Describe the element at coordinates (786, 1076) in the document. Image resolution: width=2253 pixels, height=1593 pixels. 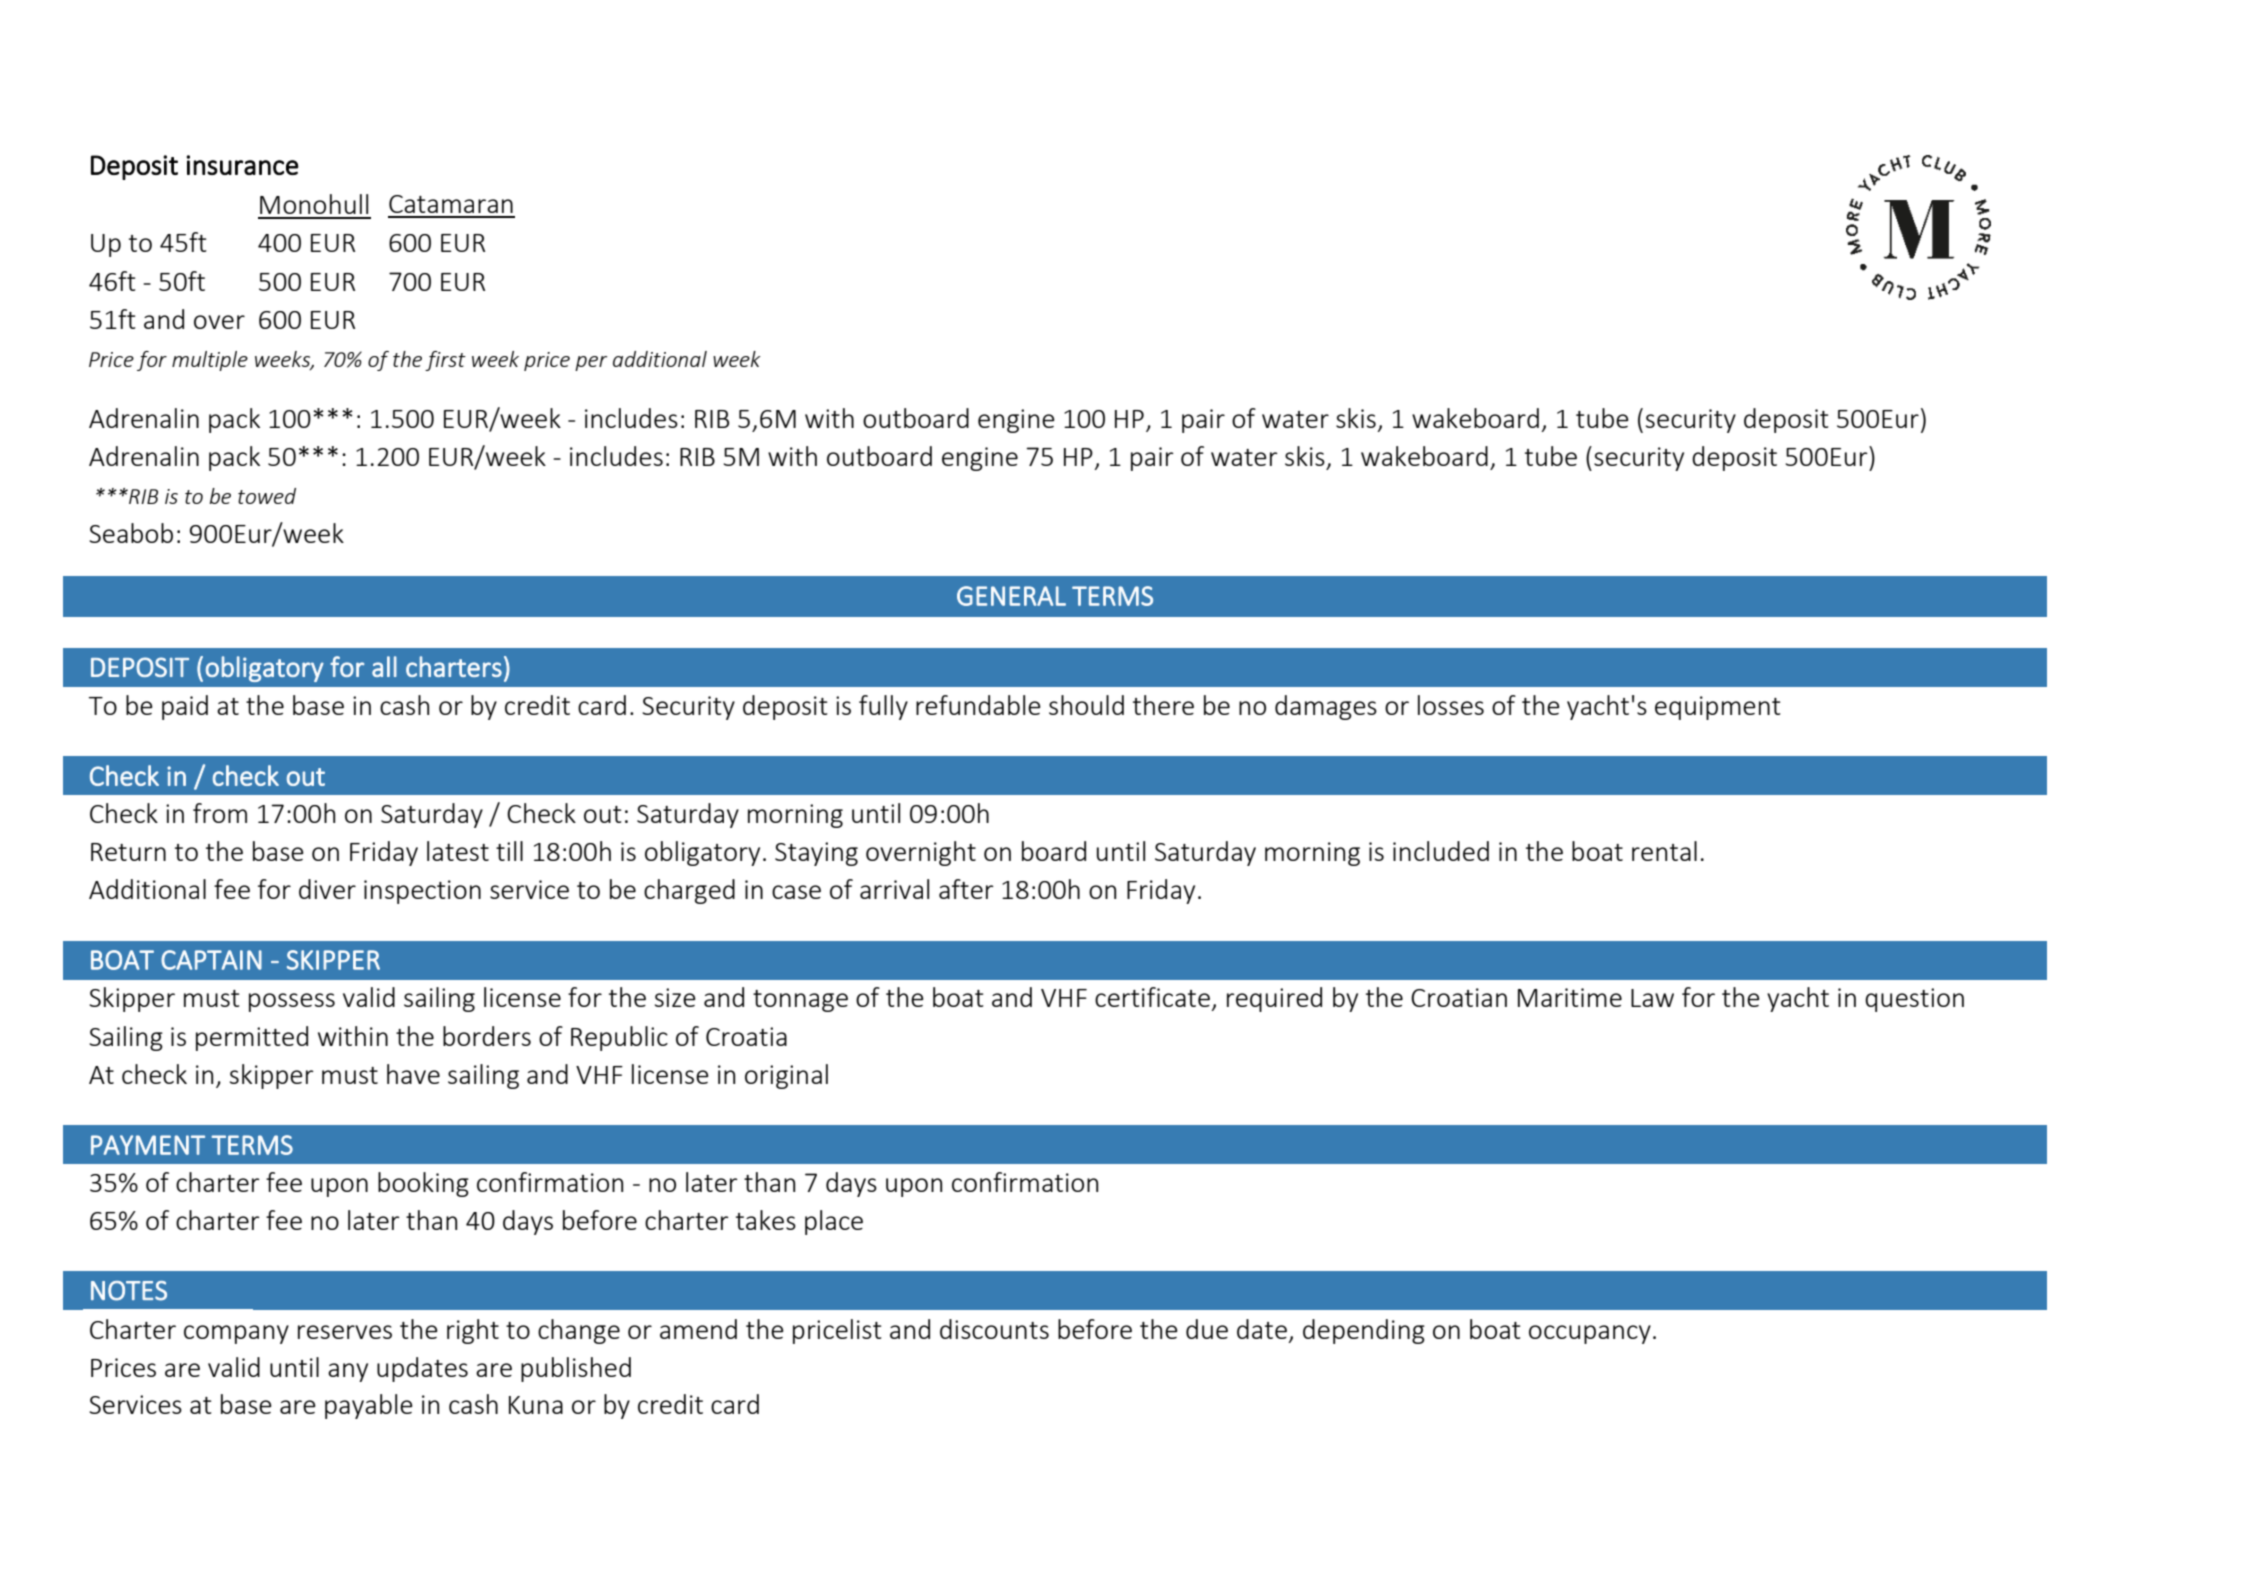
I see `original` at that location.
